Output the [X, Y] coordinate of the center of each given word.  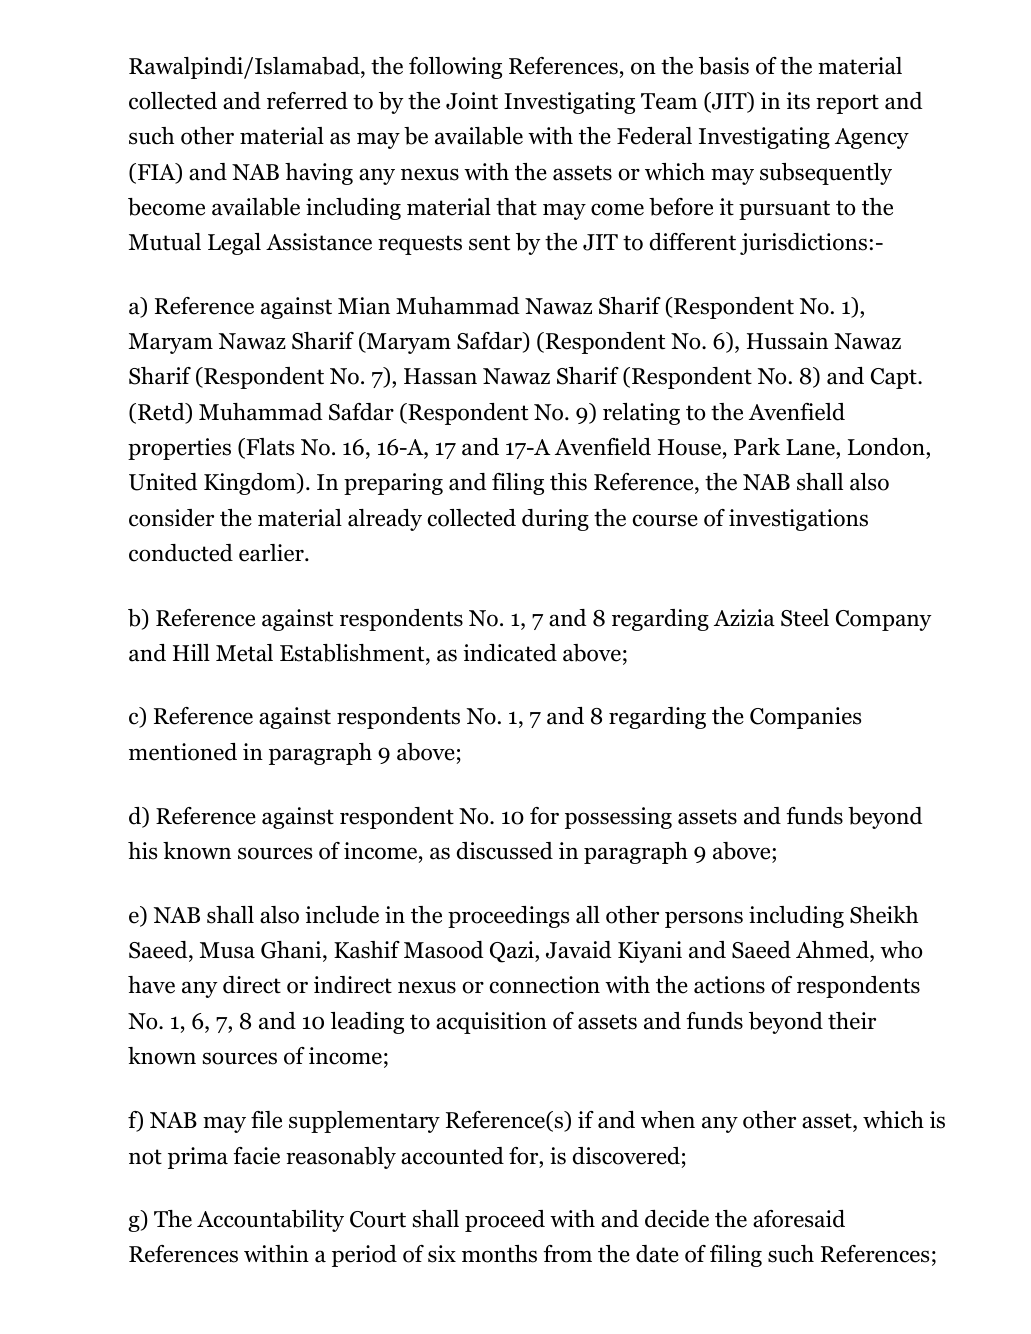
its [798, 101]
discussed [505, 851]
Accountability [270, 1221]
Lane [811, 447]
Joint [472, 101]
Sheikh [884, 915]
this [568, 482]
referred [307, 101]
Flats [269, 448]
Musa [227, 950]
